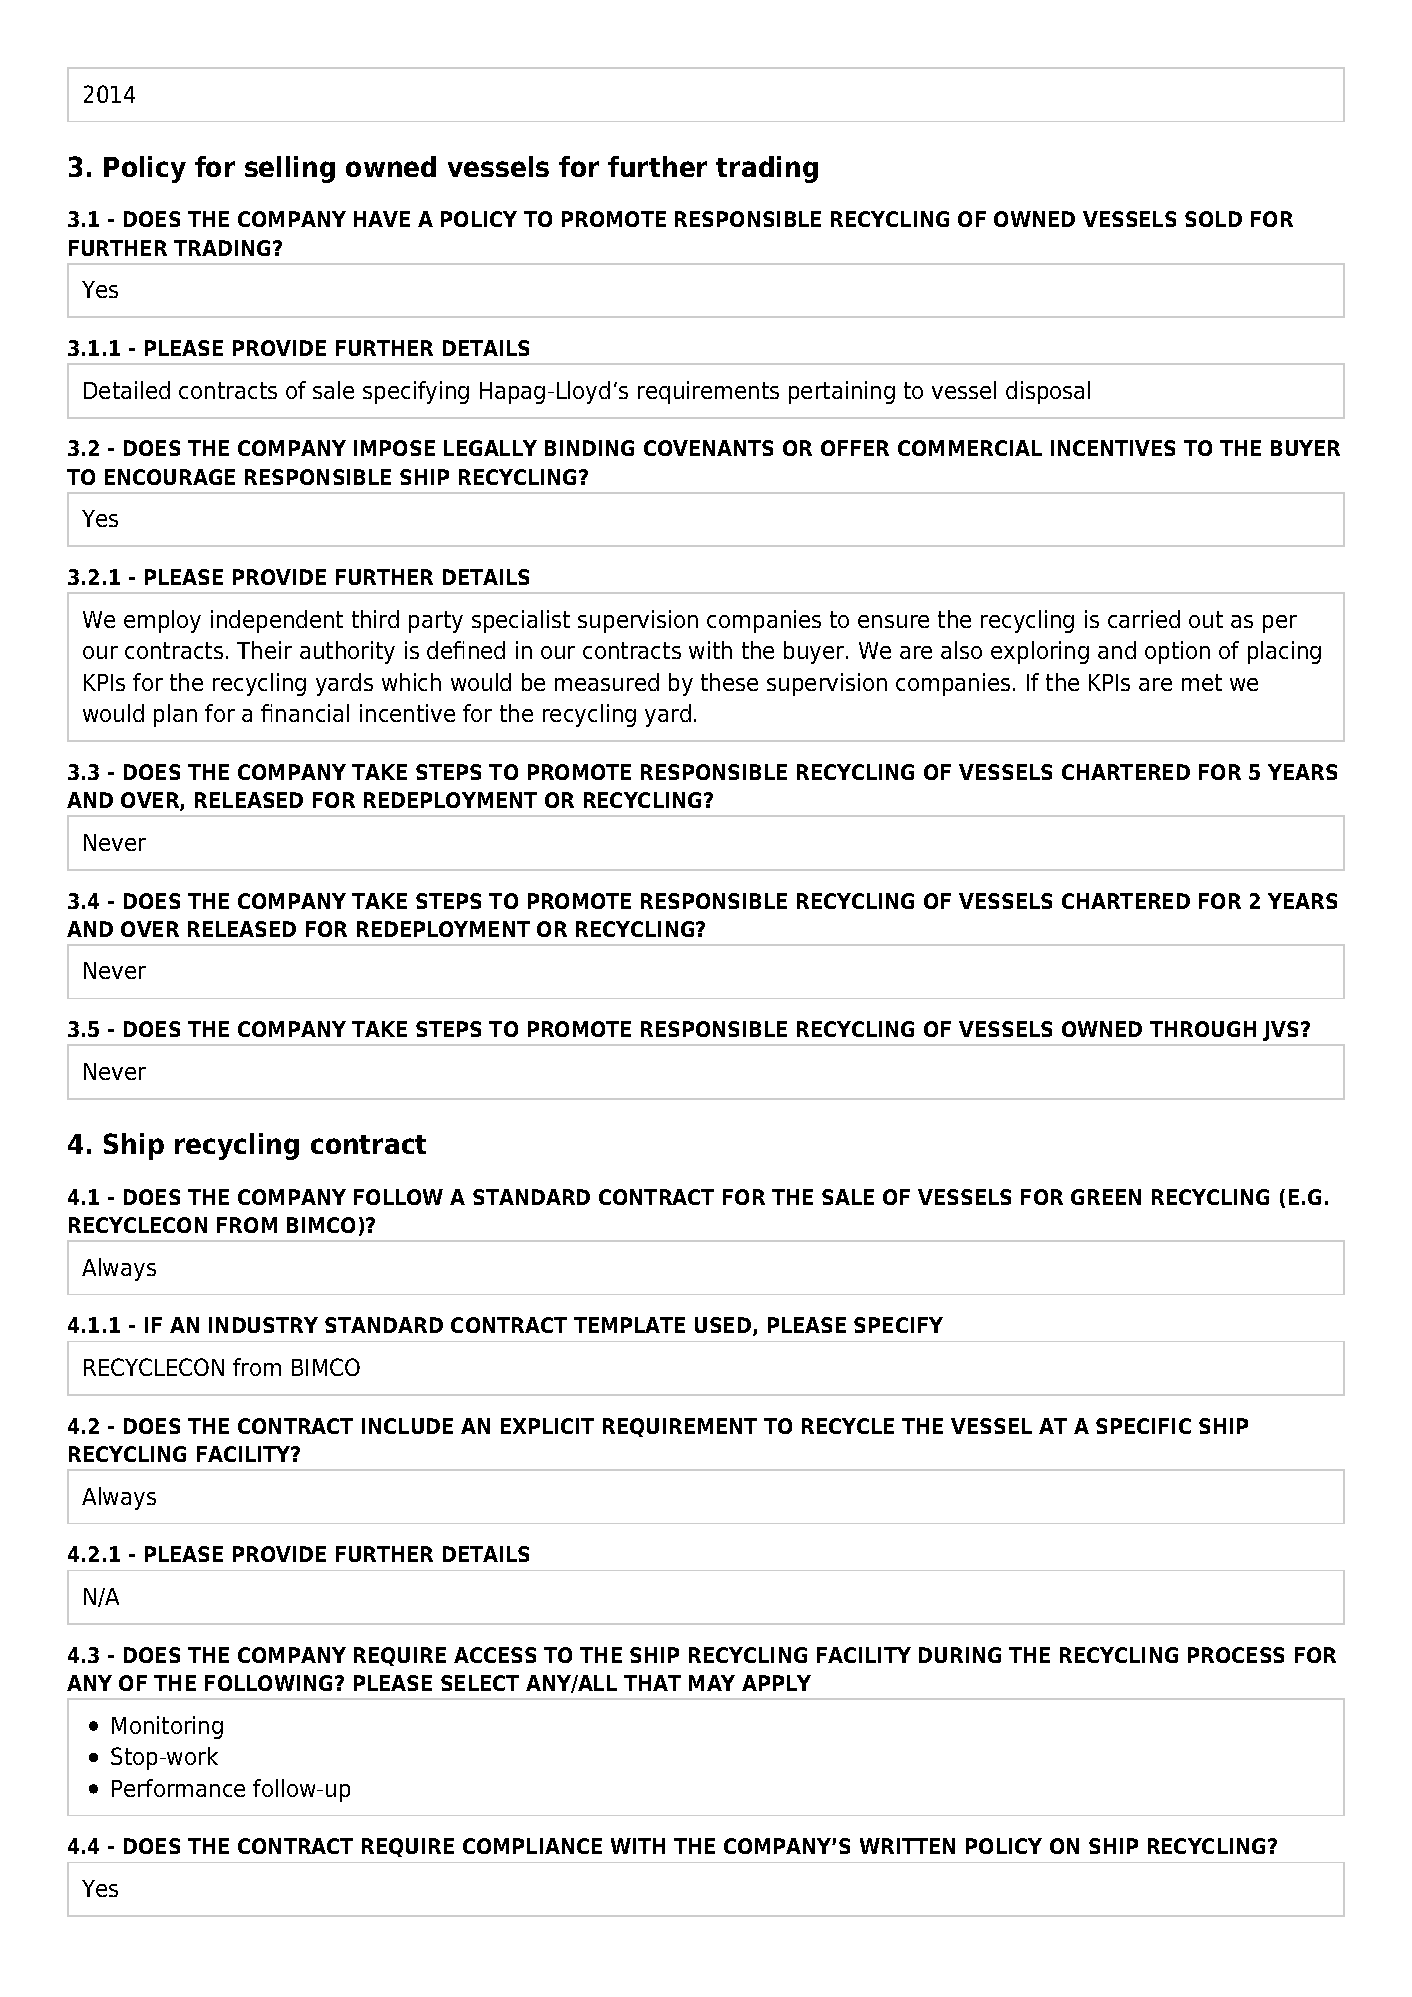  Describe the element at coordinates (1203, 1029) in the image. I see `THROUGH` at that location.
